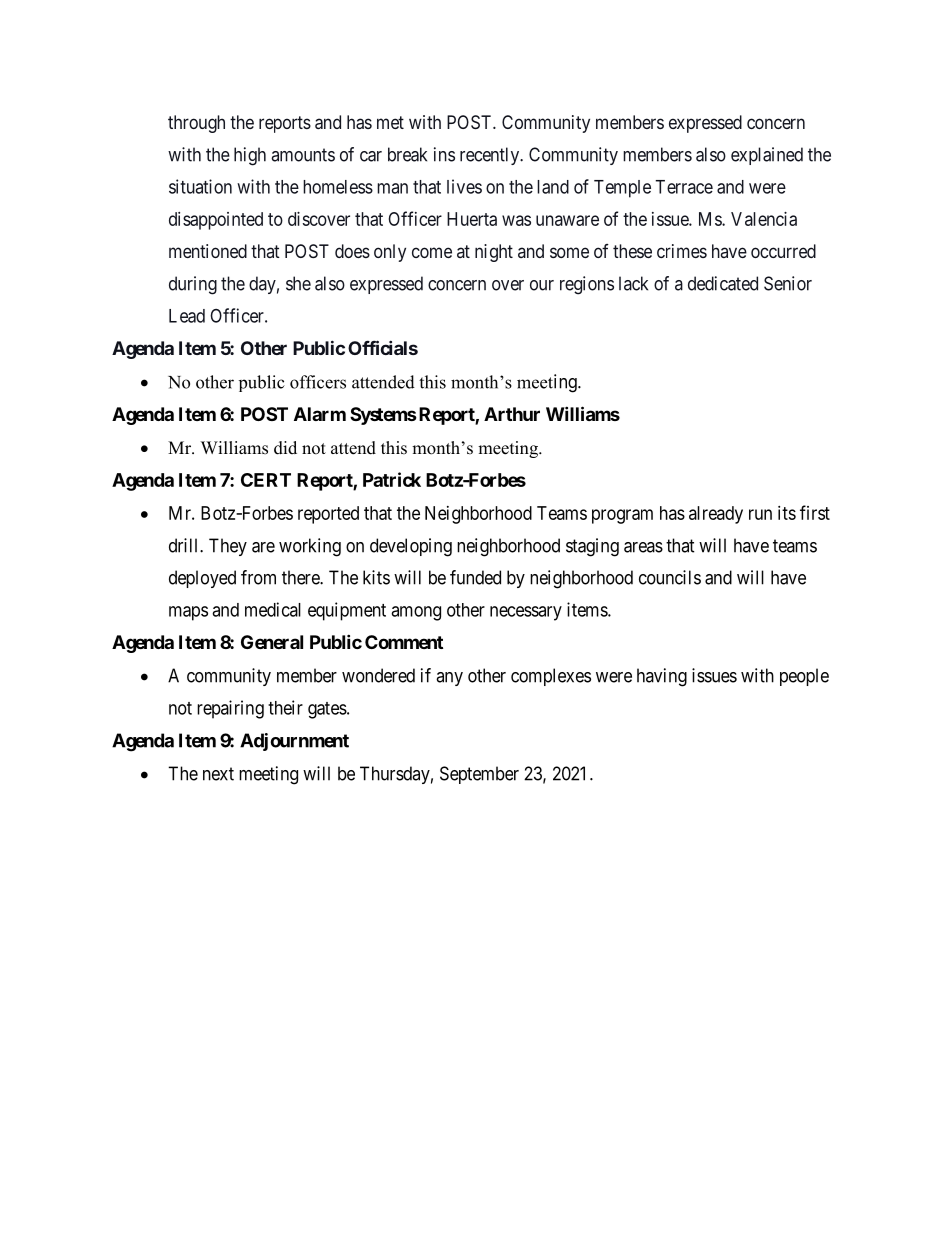 This page has width=952, height=1233. Describe the element at coordinates (250, 156) in the page. I see `high` at that location.
